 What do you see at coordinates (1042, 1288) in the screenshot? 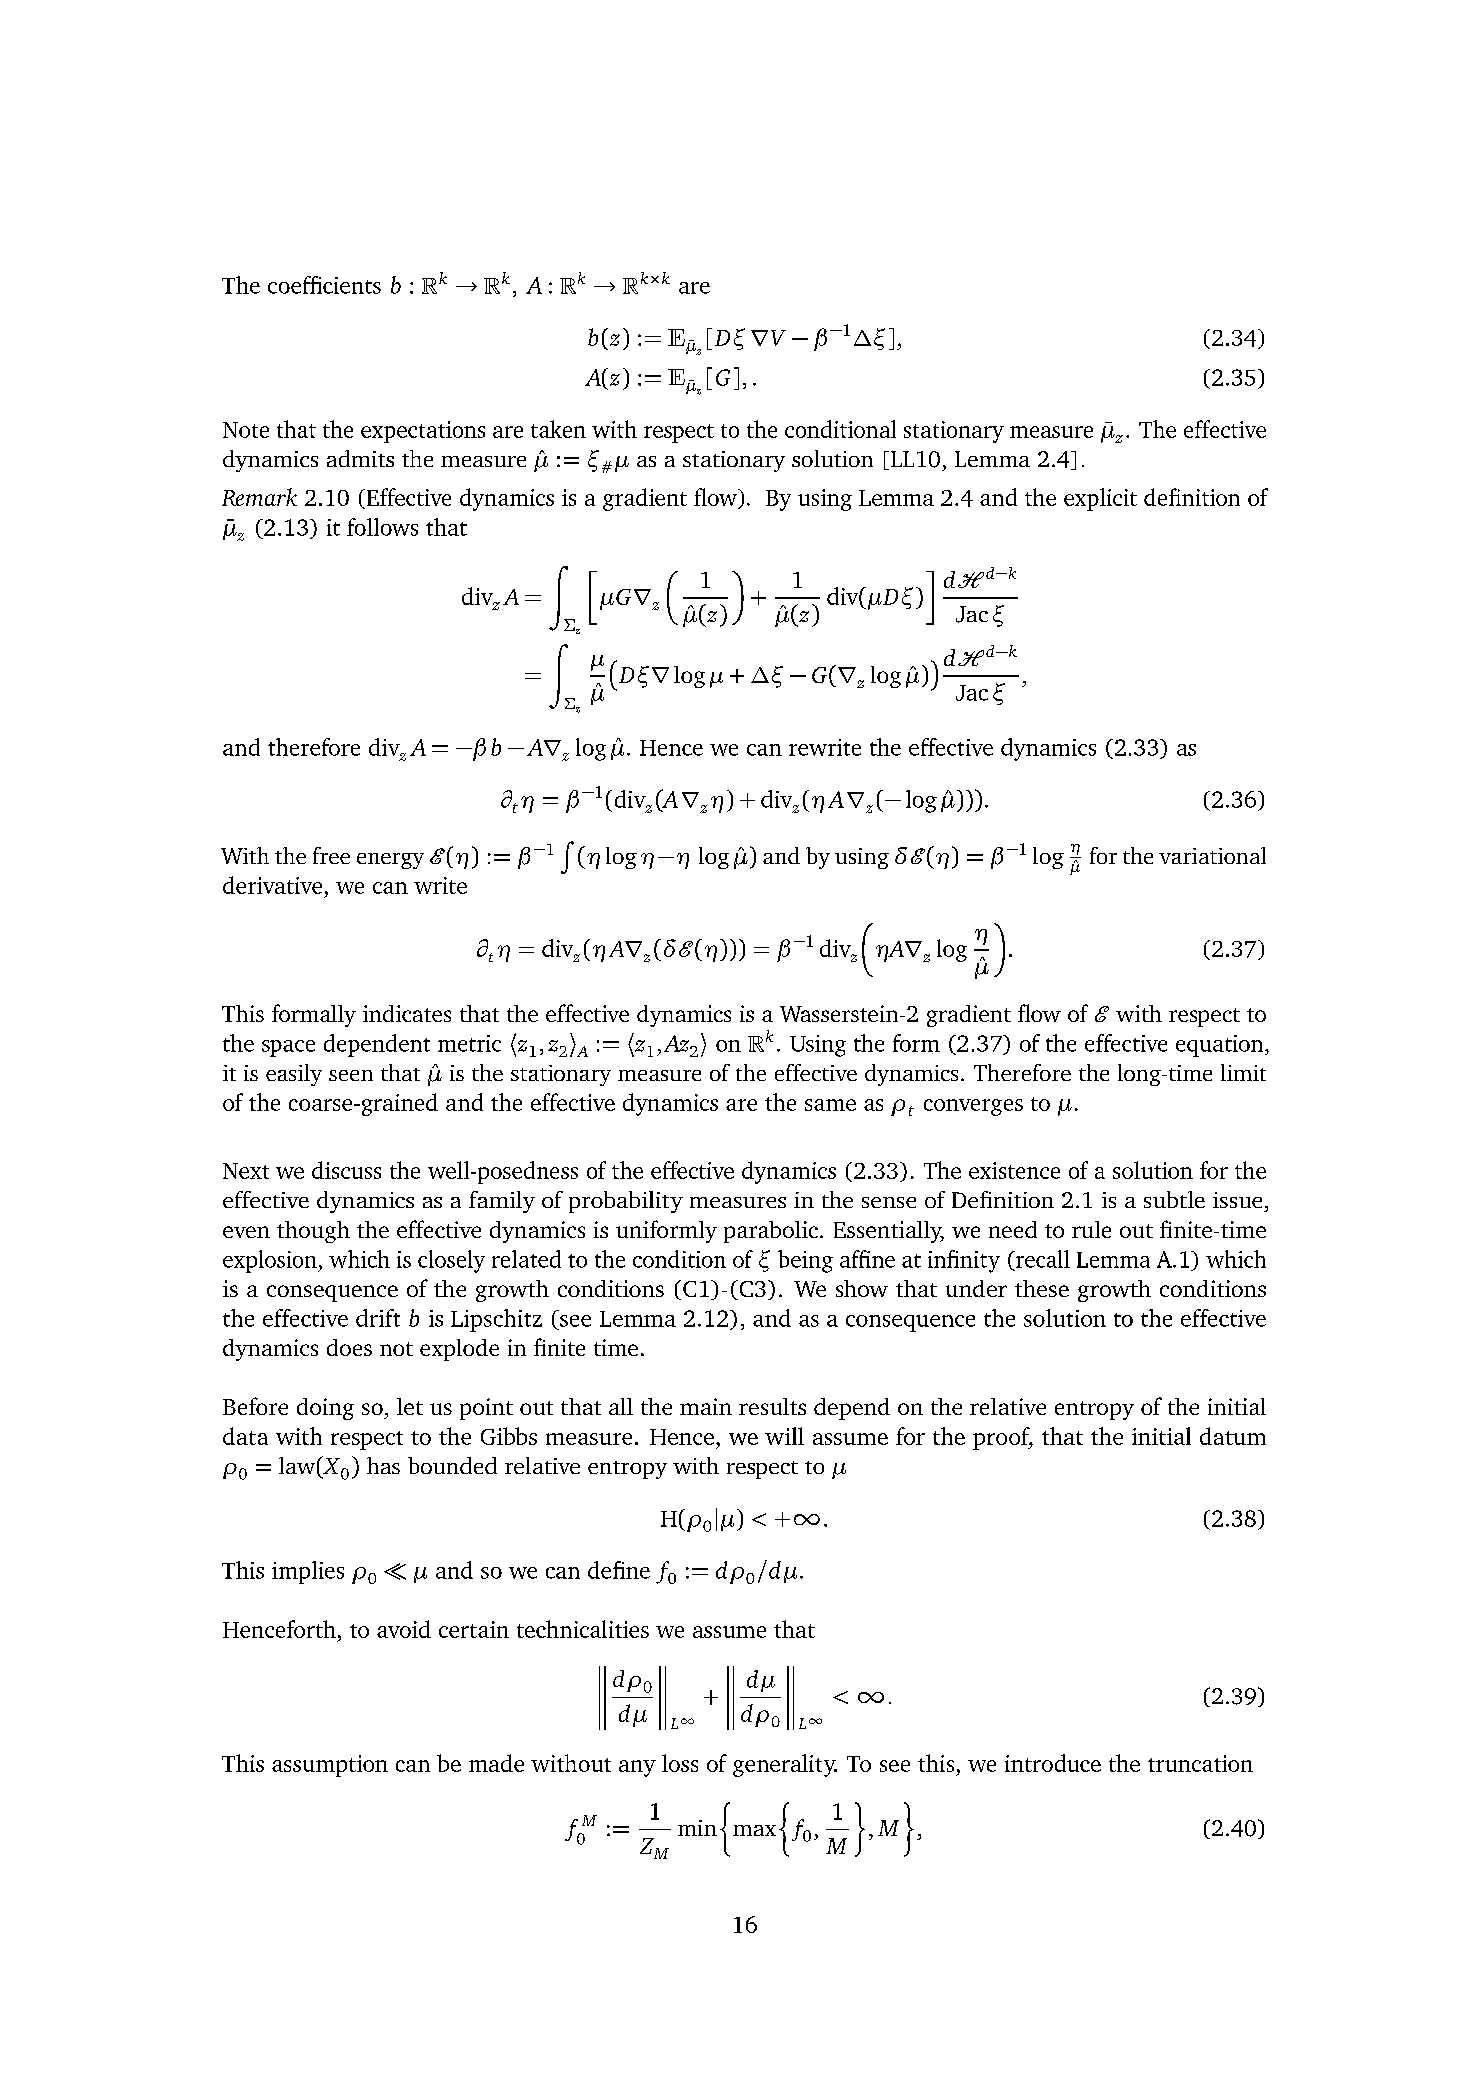
I see `these` at bounding box center [1042, 1288].
